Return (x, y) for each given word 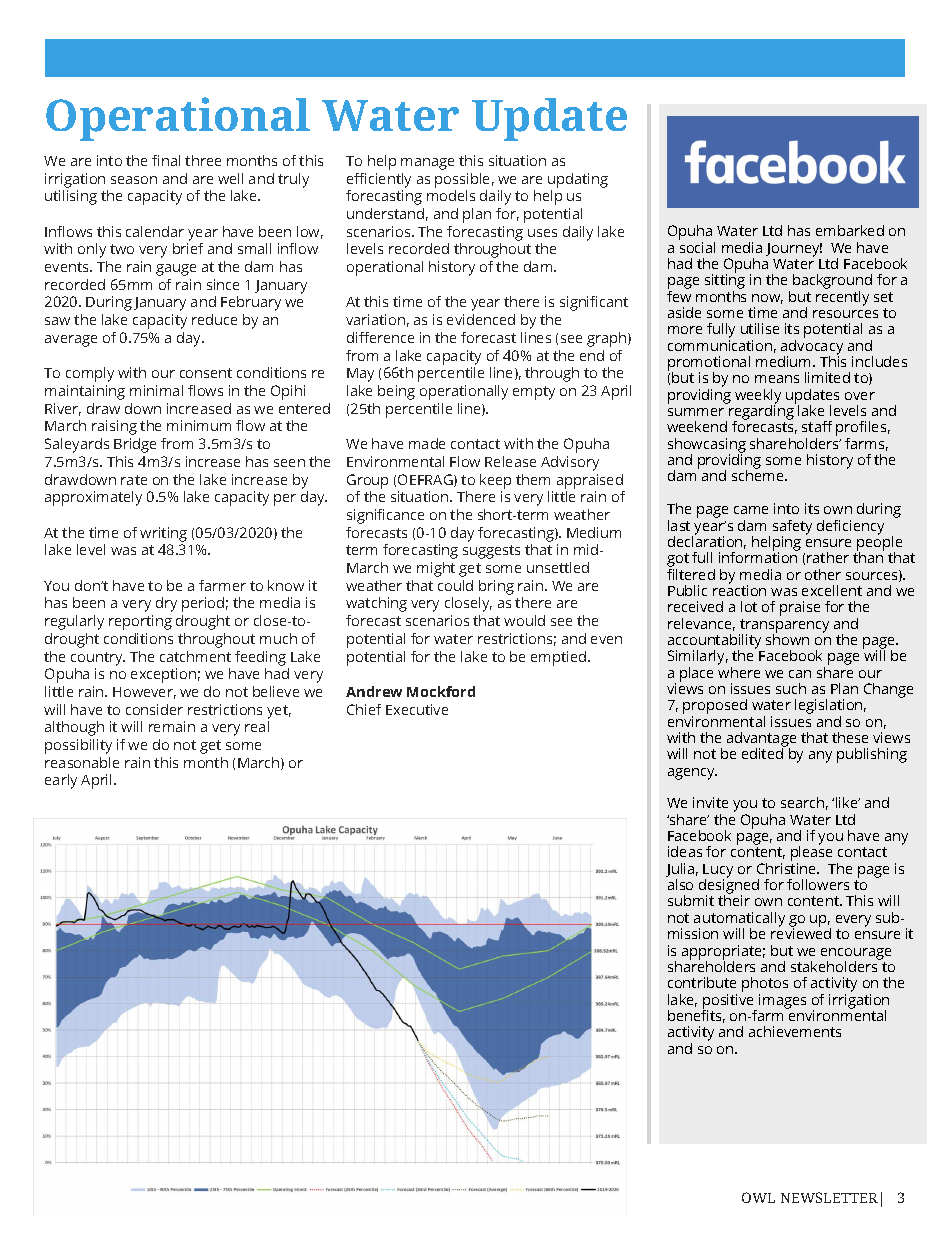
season (134, 180)
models (451, 195)
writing (163, 534)
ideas (685, 851)
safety (792, 528)
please (811, 854)
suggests (491, 552)
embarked (850, 230)
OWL (758, 1197)
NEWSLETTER (829, 1197)
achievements (795, 1031)
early (61, 781)
